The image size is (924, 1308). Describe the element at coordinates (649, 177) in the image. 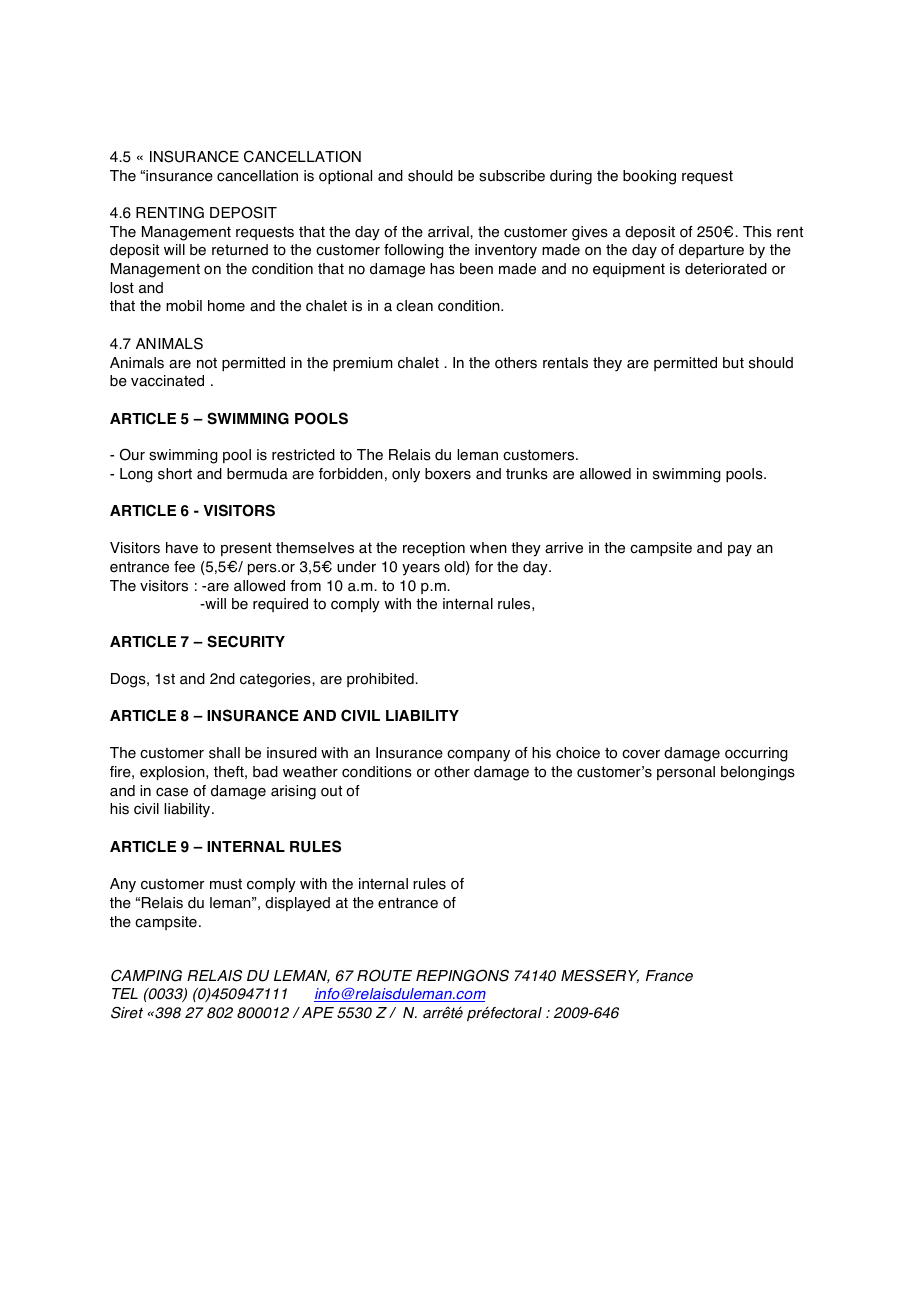

I see `booking` at that location.
